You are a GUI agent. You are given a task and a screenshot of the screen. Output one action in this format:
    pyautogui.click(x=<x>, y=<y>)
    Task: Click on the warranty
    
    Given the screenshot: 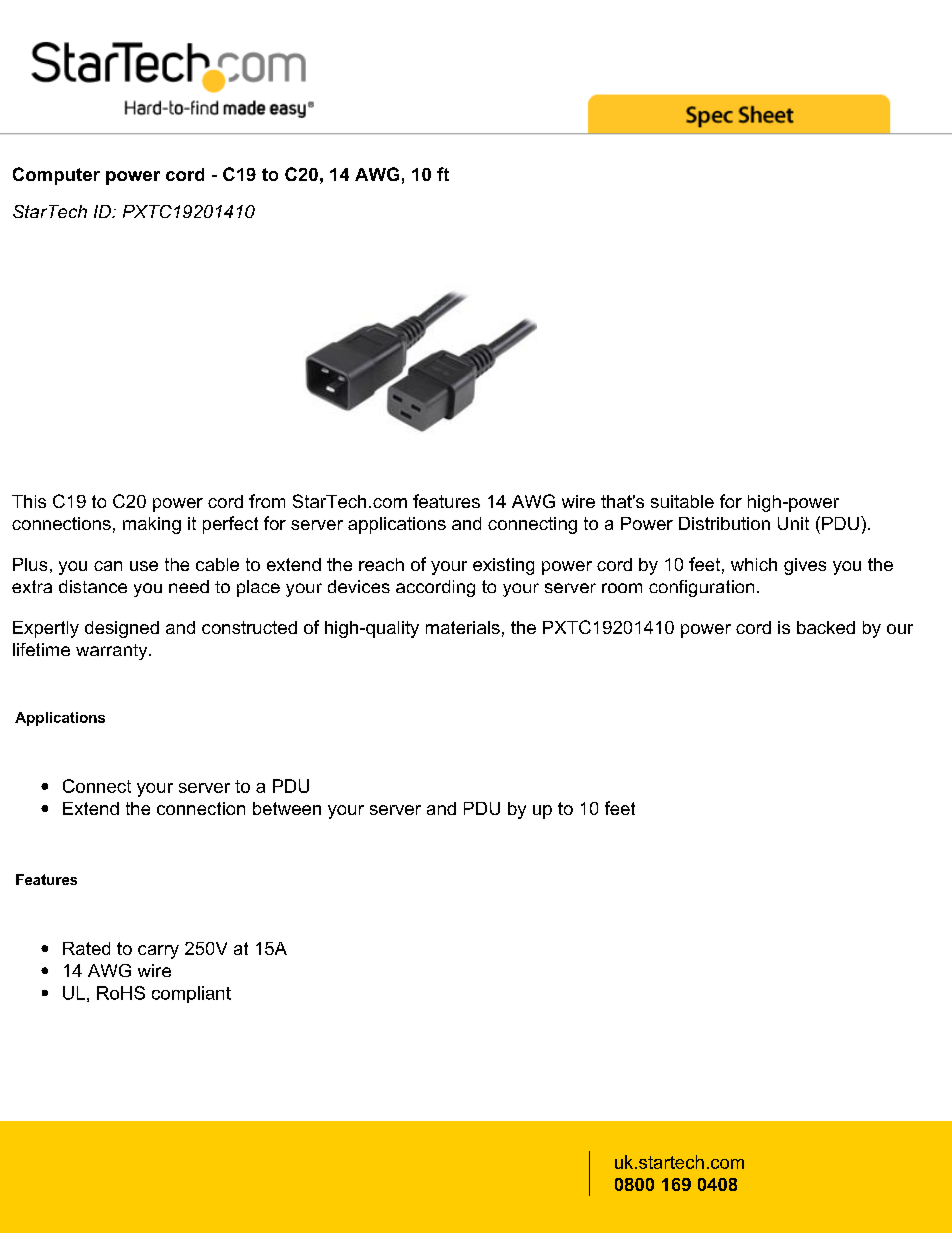 What is the action you would take?
    pyautogui.click(x=113, y=652)
